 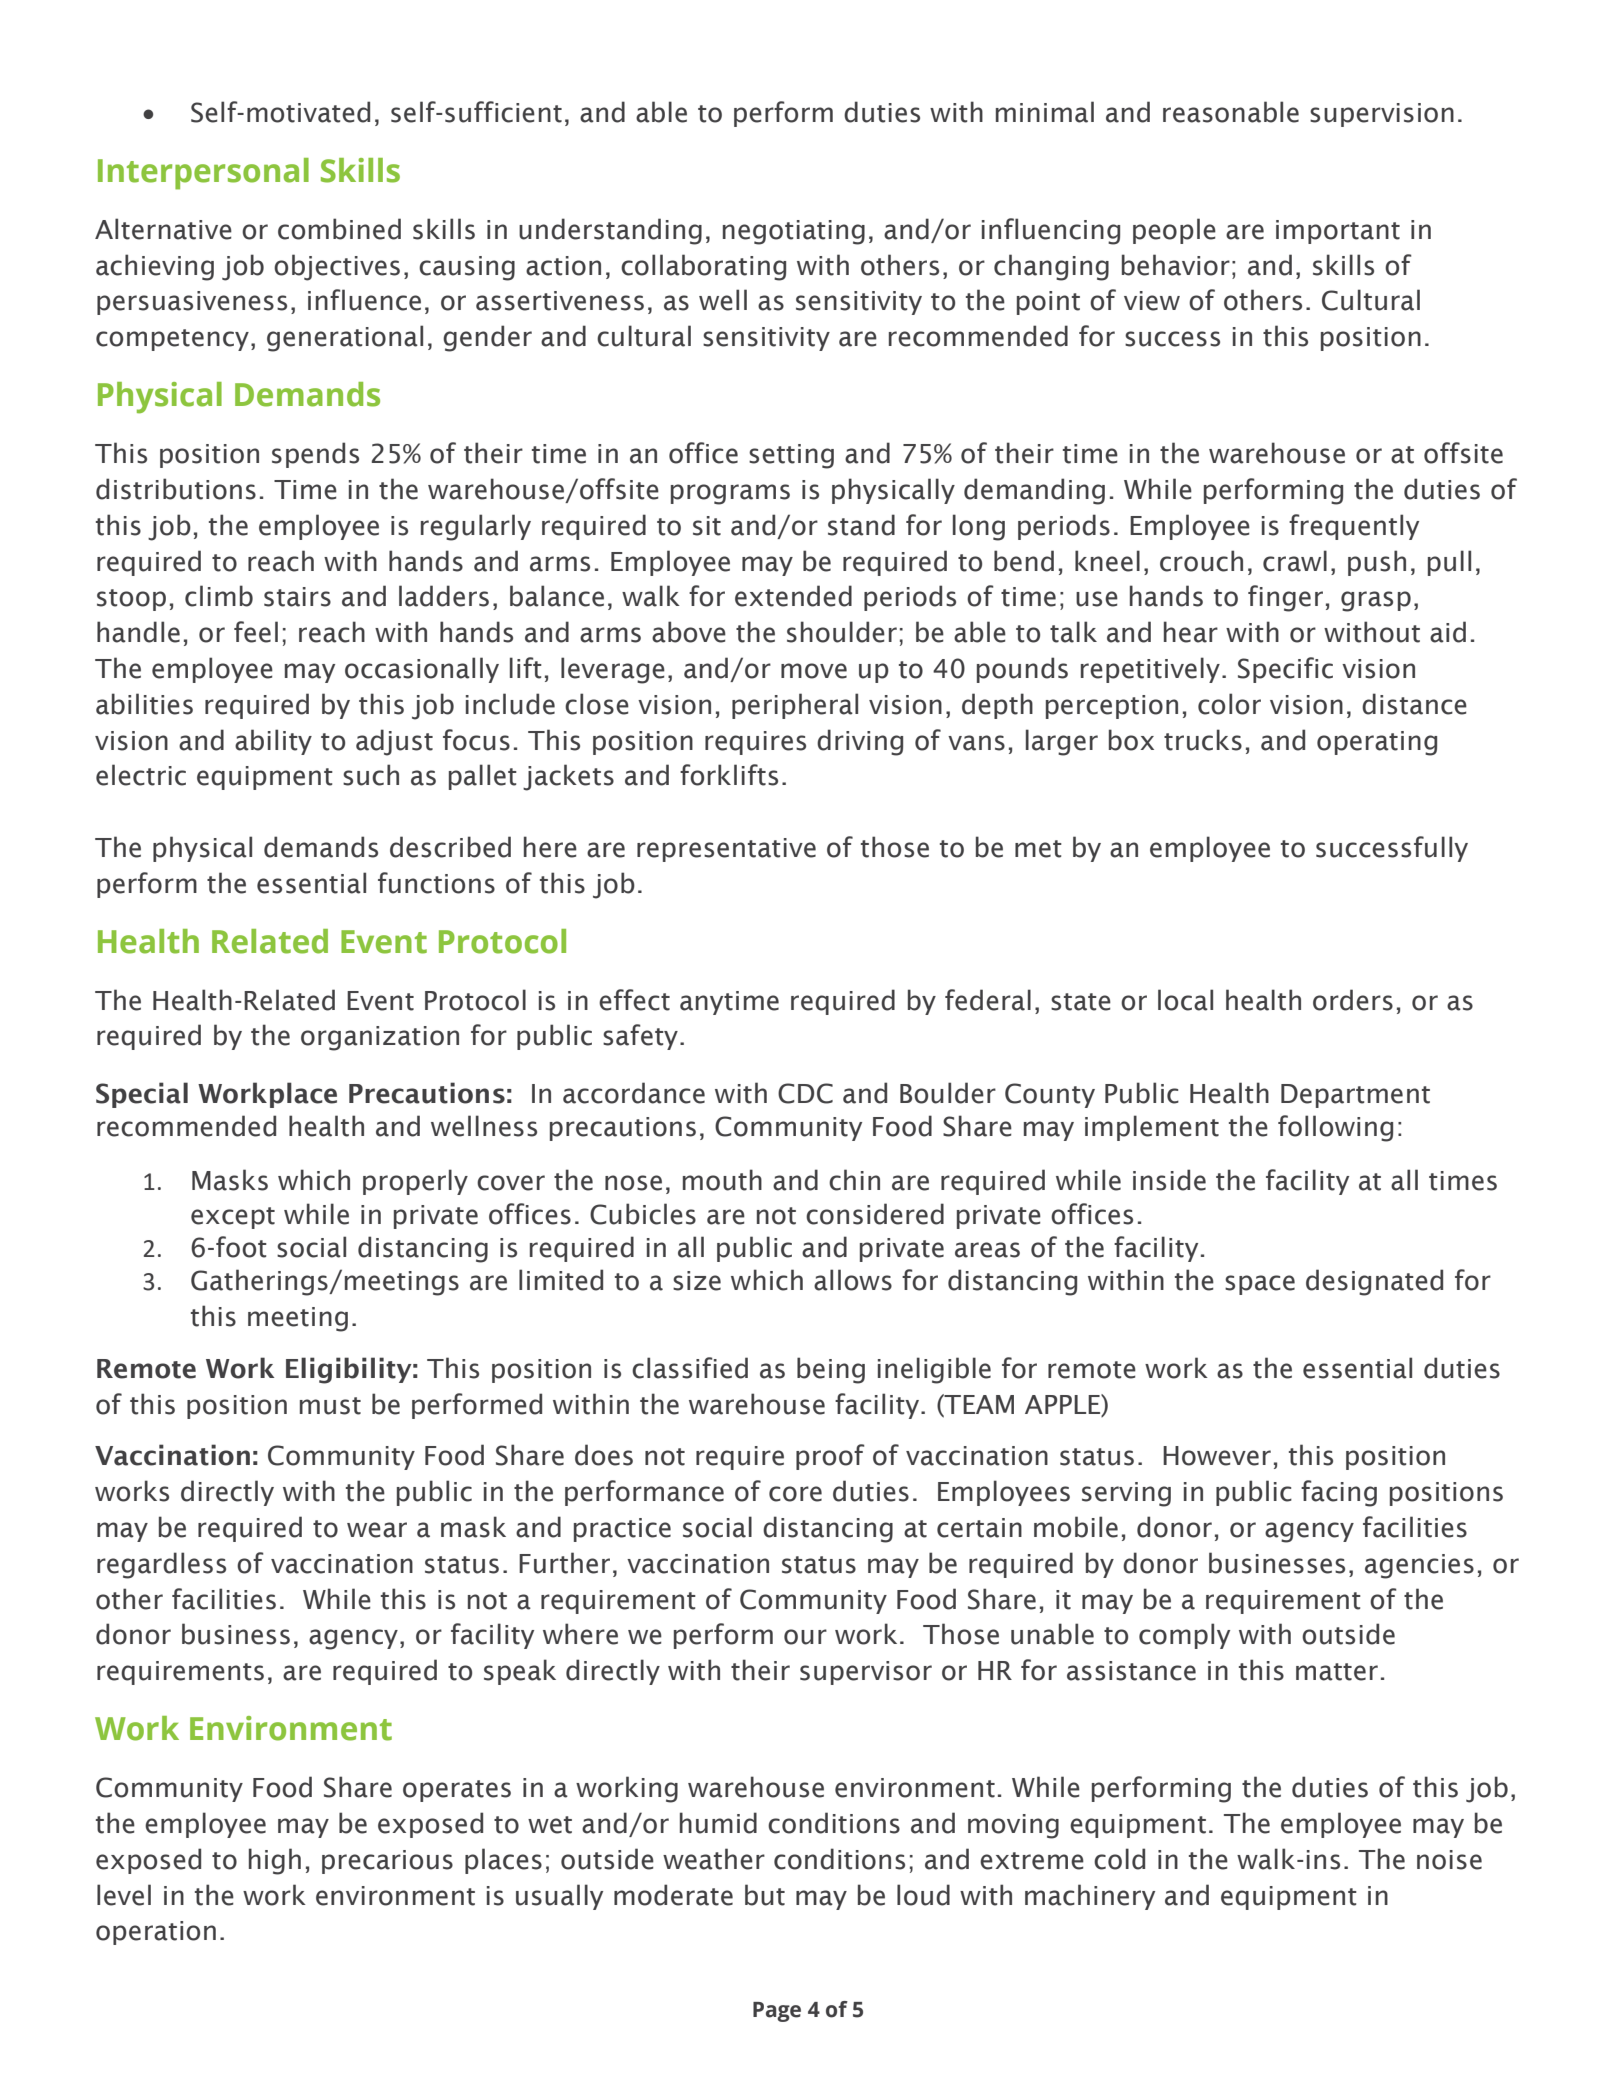 I want to click on extended, so click(x=793, y=596).
